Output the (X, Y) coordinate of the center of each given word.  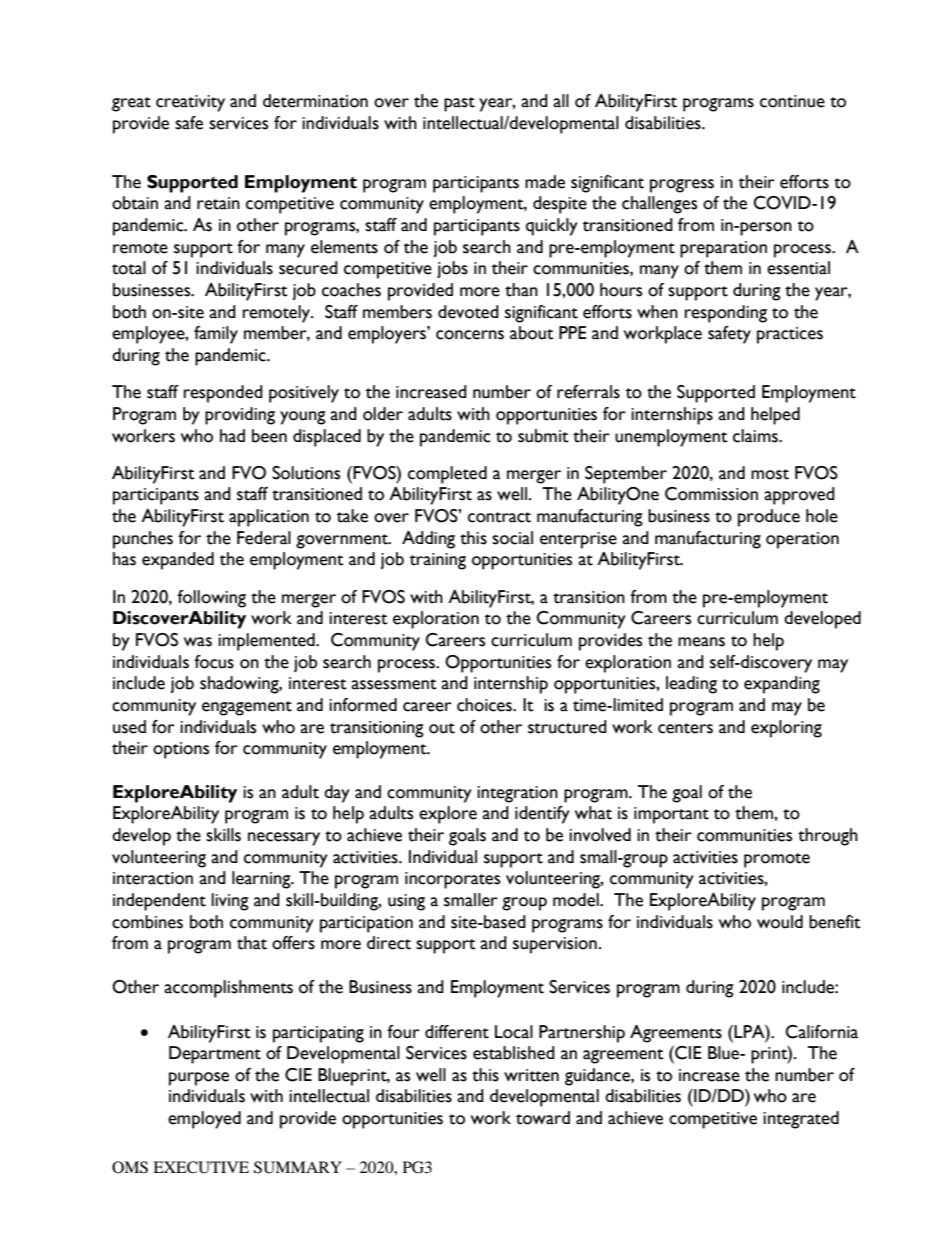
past (459, 104)
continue (792, 101)
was (198, 642)
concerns (470, 335)
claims (756, 436)
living (230, 902)
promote (777, 860)
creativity (190, 103)
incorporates (452, 880)
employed (204, 1120)
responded (223, 394)
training (438, 561)
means (701, 642)
